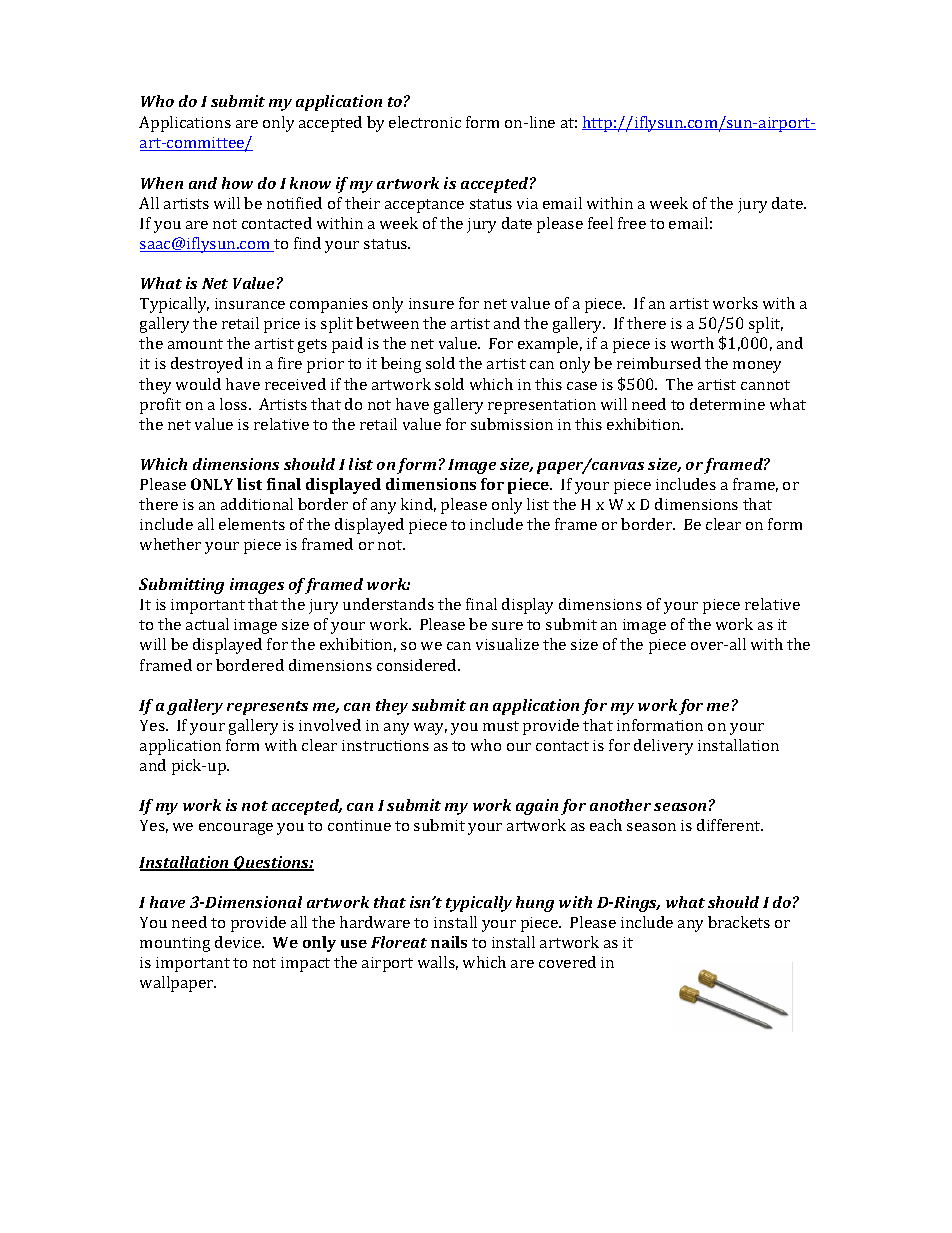  I want to click on determine, so click(727, 404).
